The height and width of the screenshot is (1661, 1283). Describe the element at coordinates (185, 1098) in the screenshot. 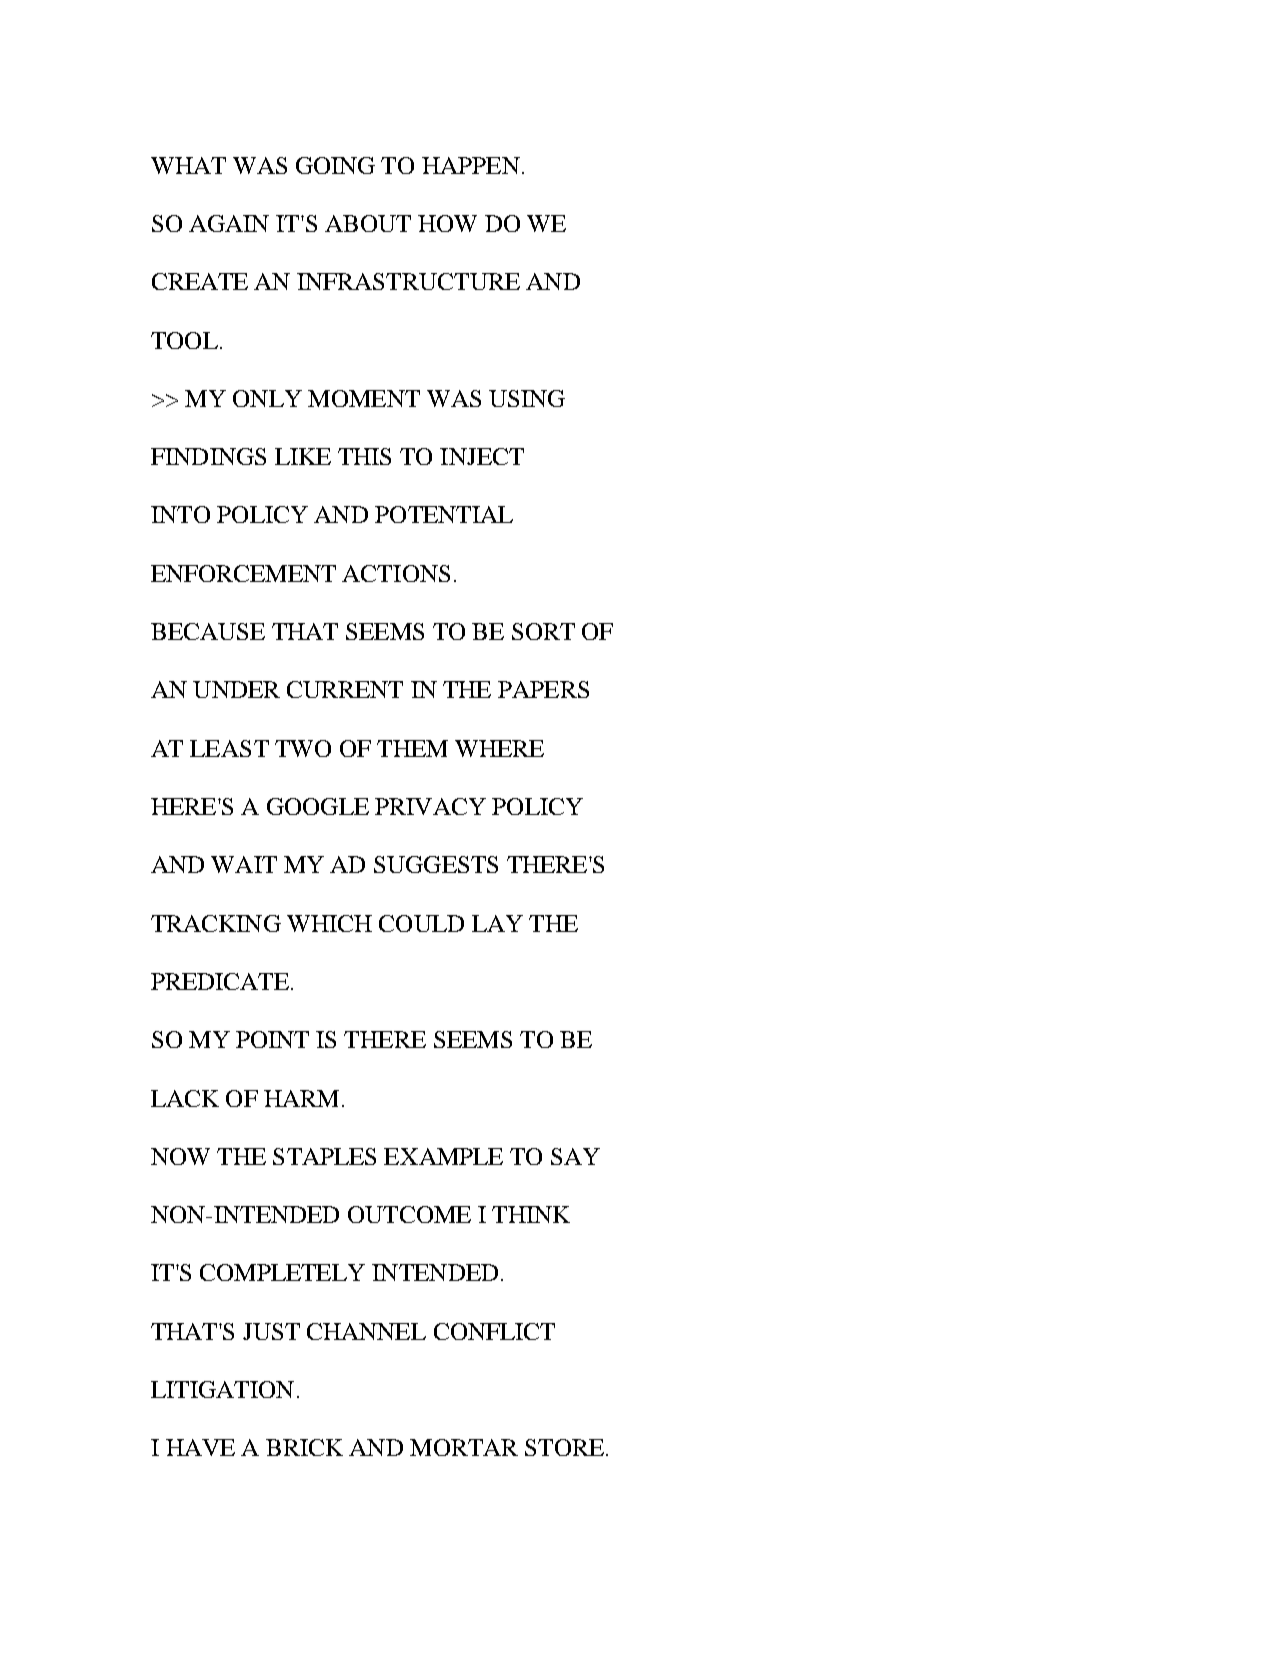

I see `LACK` at that location.
